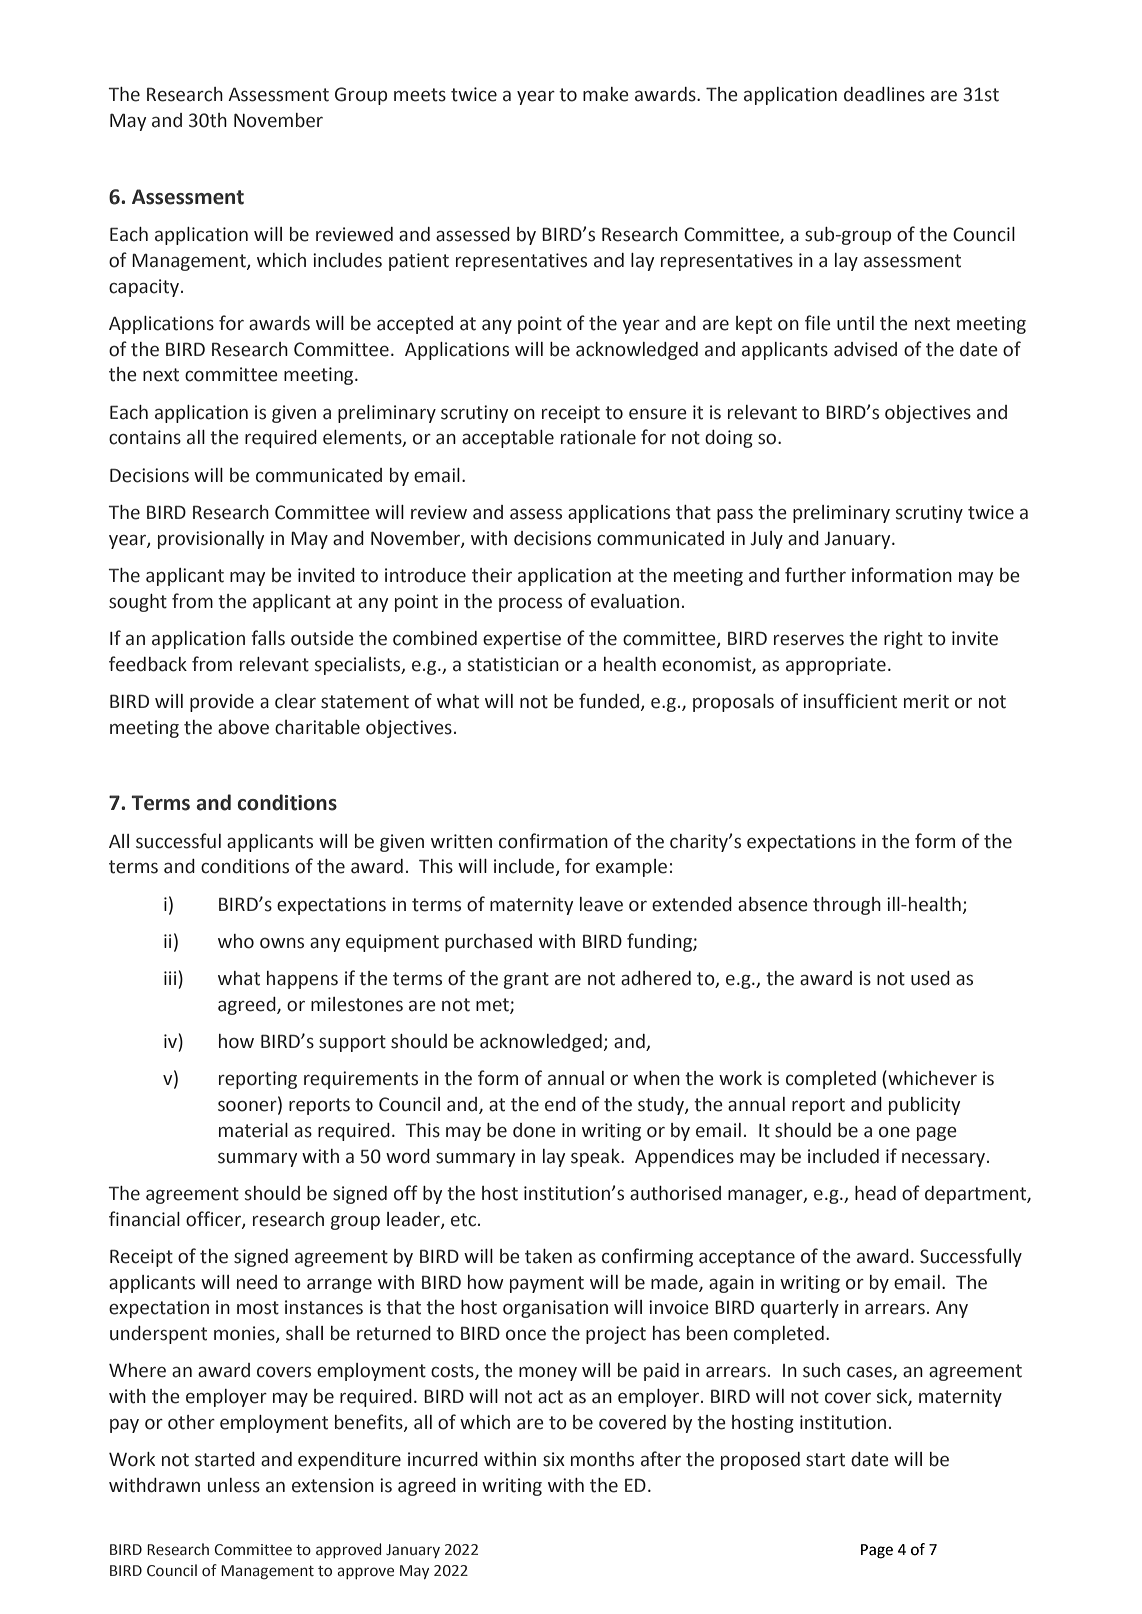  I want to click on meets, so click(420, 95).
